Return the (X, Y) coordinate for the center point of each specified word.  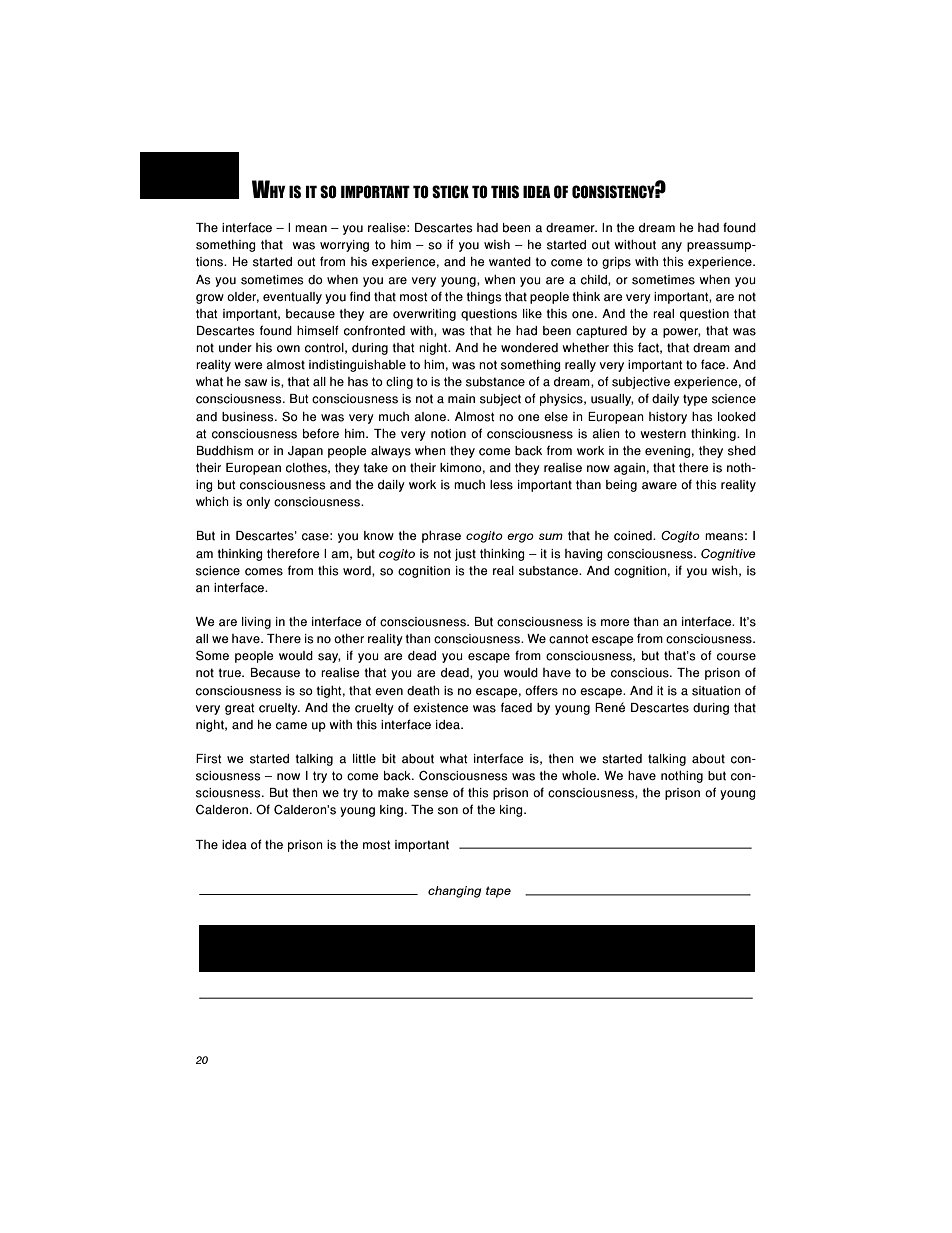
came (291, 726)
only (258, 503)
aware (659, 486)
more (615, 622)
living (256, 623)
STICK (450, 192)
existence (441, 708)
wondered (529, 348)
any (671, 247)
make (393, 793)
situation (716, 691)
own (288, 348)
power (682, 333)
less (501, 485)
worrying (344, 246)
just (465, 555)
